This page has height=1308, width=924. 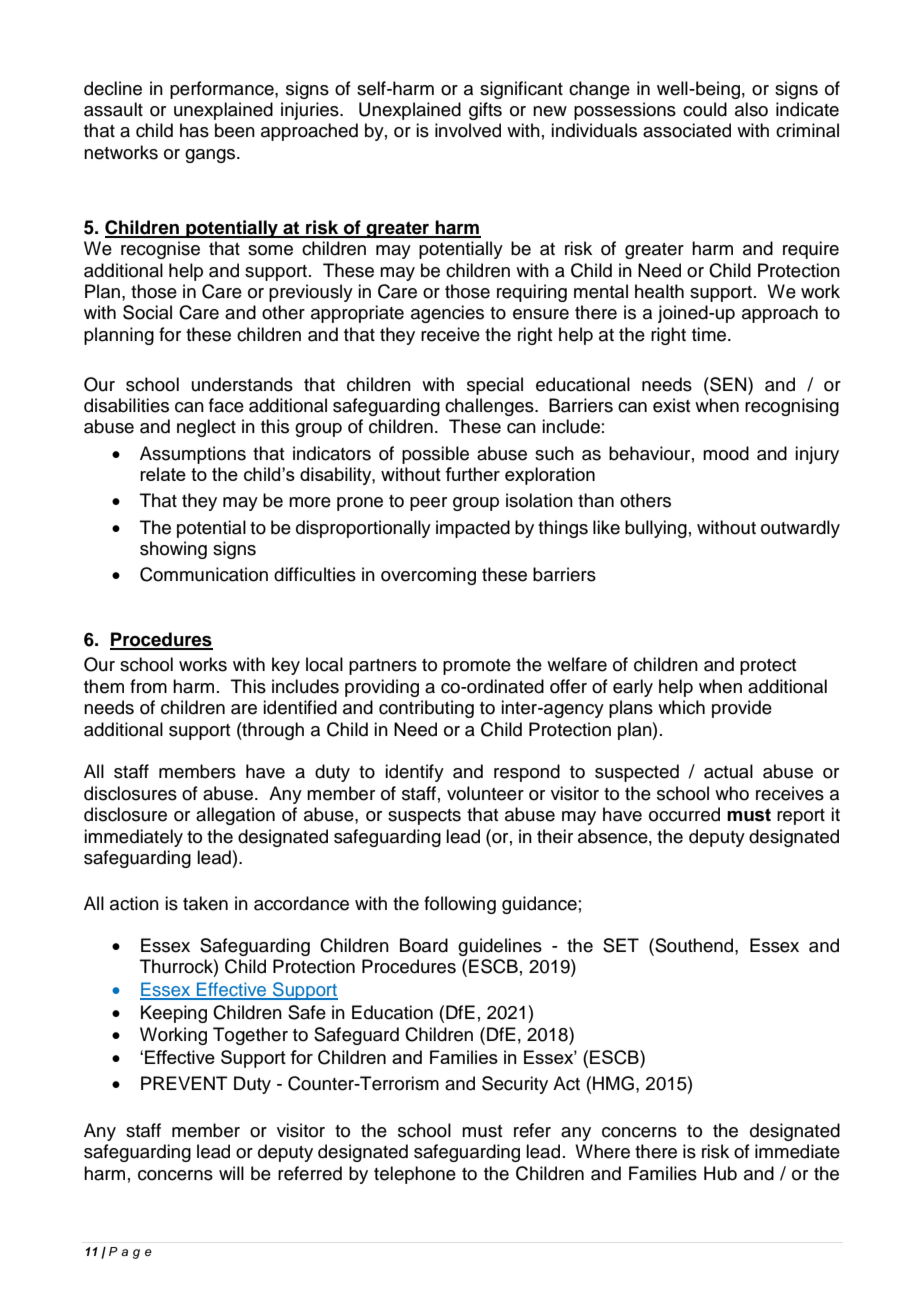 What do you see at coordinates (194, 130) in the page?
I see `has` at bounding box center [194, 130].
